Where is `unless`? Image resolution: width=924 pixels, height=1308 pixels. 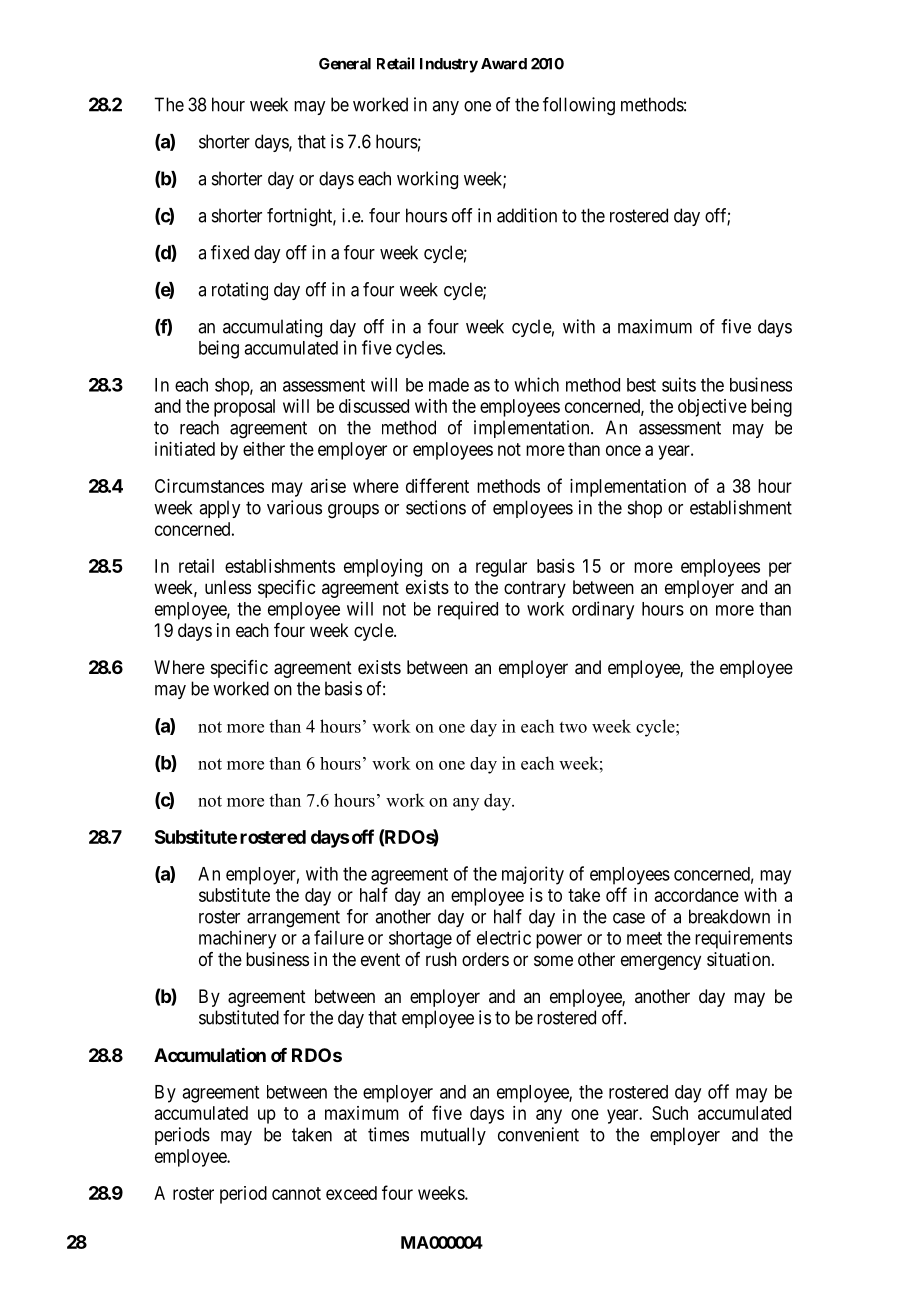 unless is located at coordinates (228, 587).
